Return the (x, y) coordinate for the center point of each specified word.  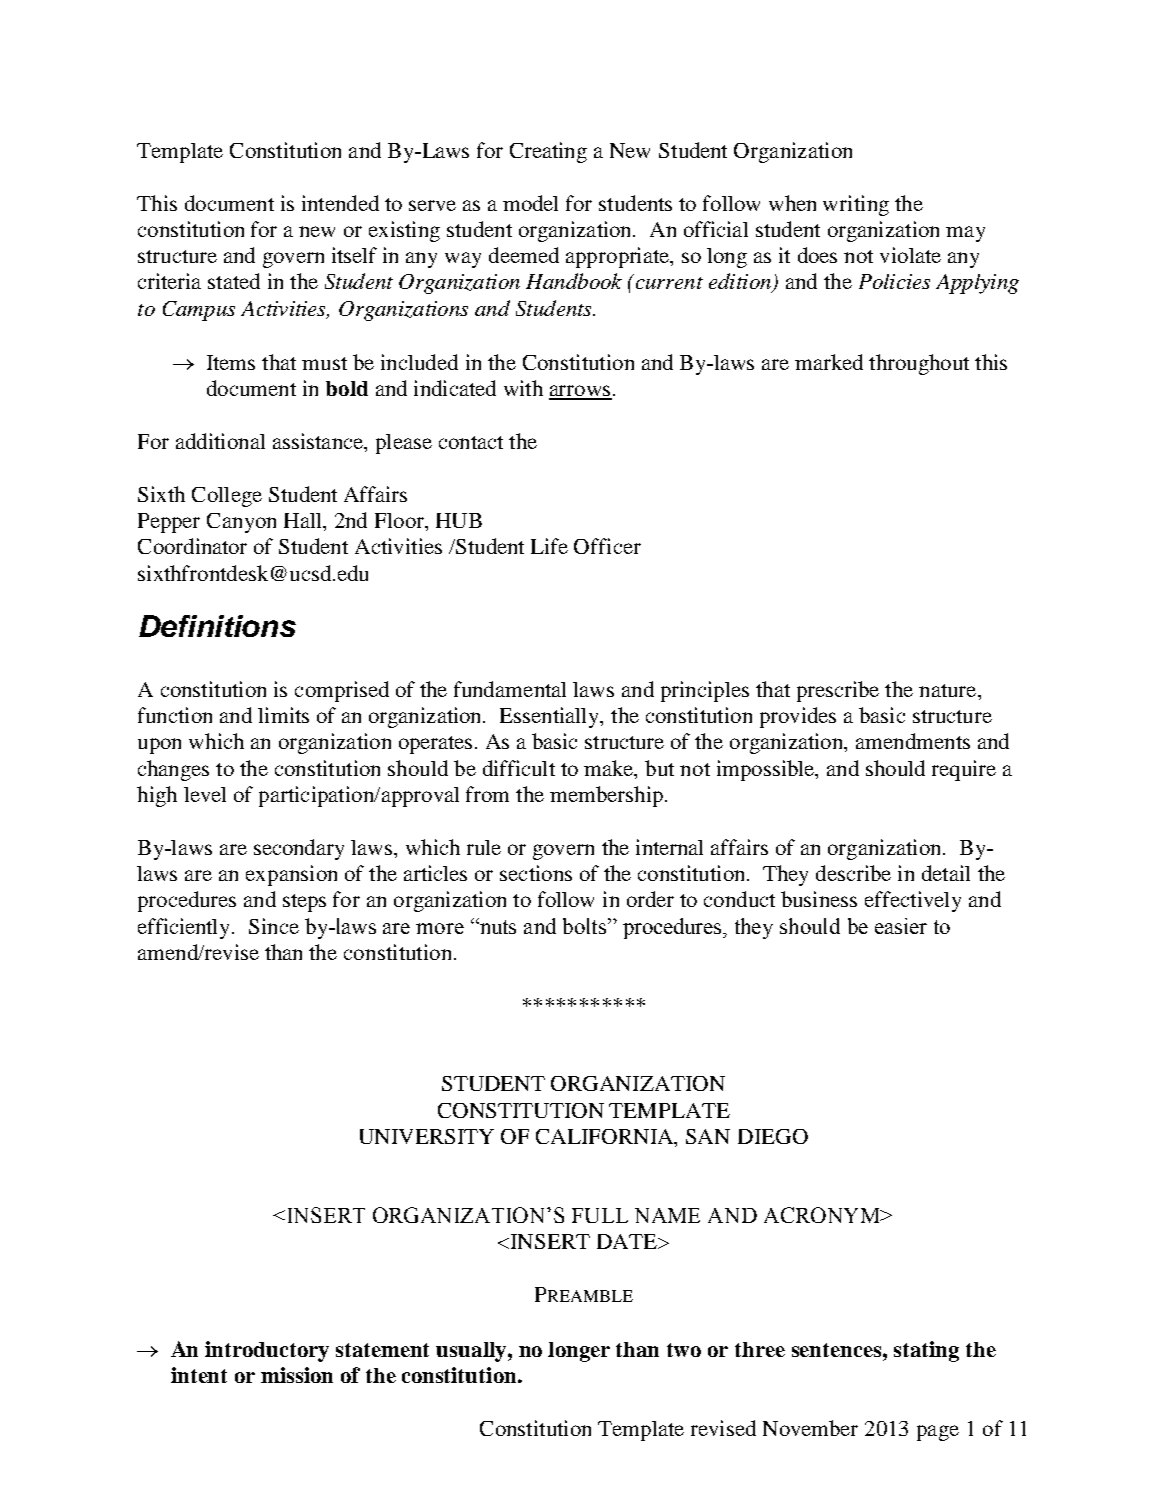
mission (297, 1375)
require (964, 770)
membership (606, 796)
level (205, 794)
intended (340, 203)
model (530, 203)
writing (856, 205)
